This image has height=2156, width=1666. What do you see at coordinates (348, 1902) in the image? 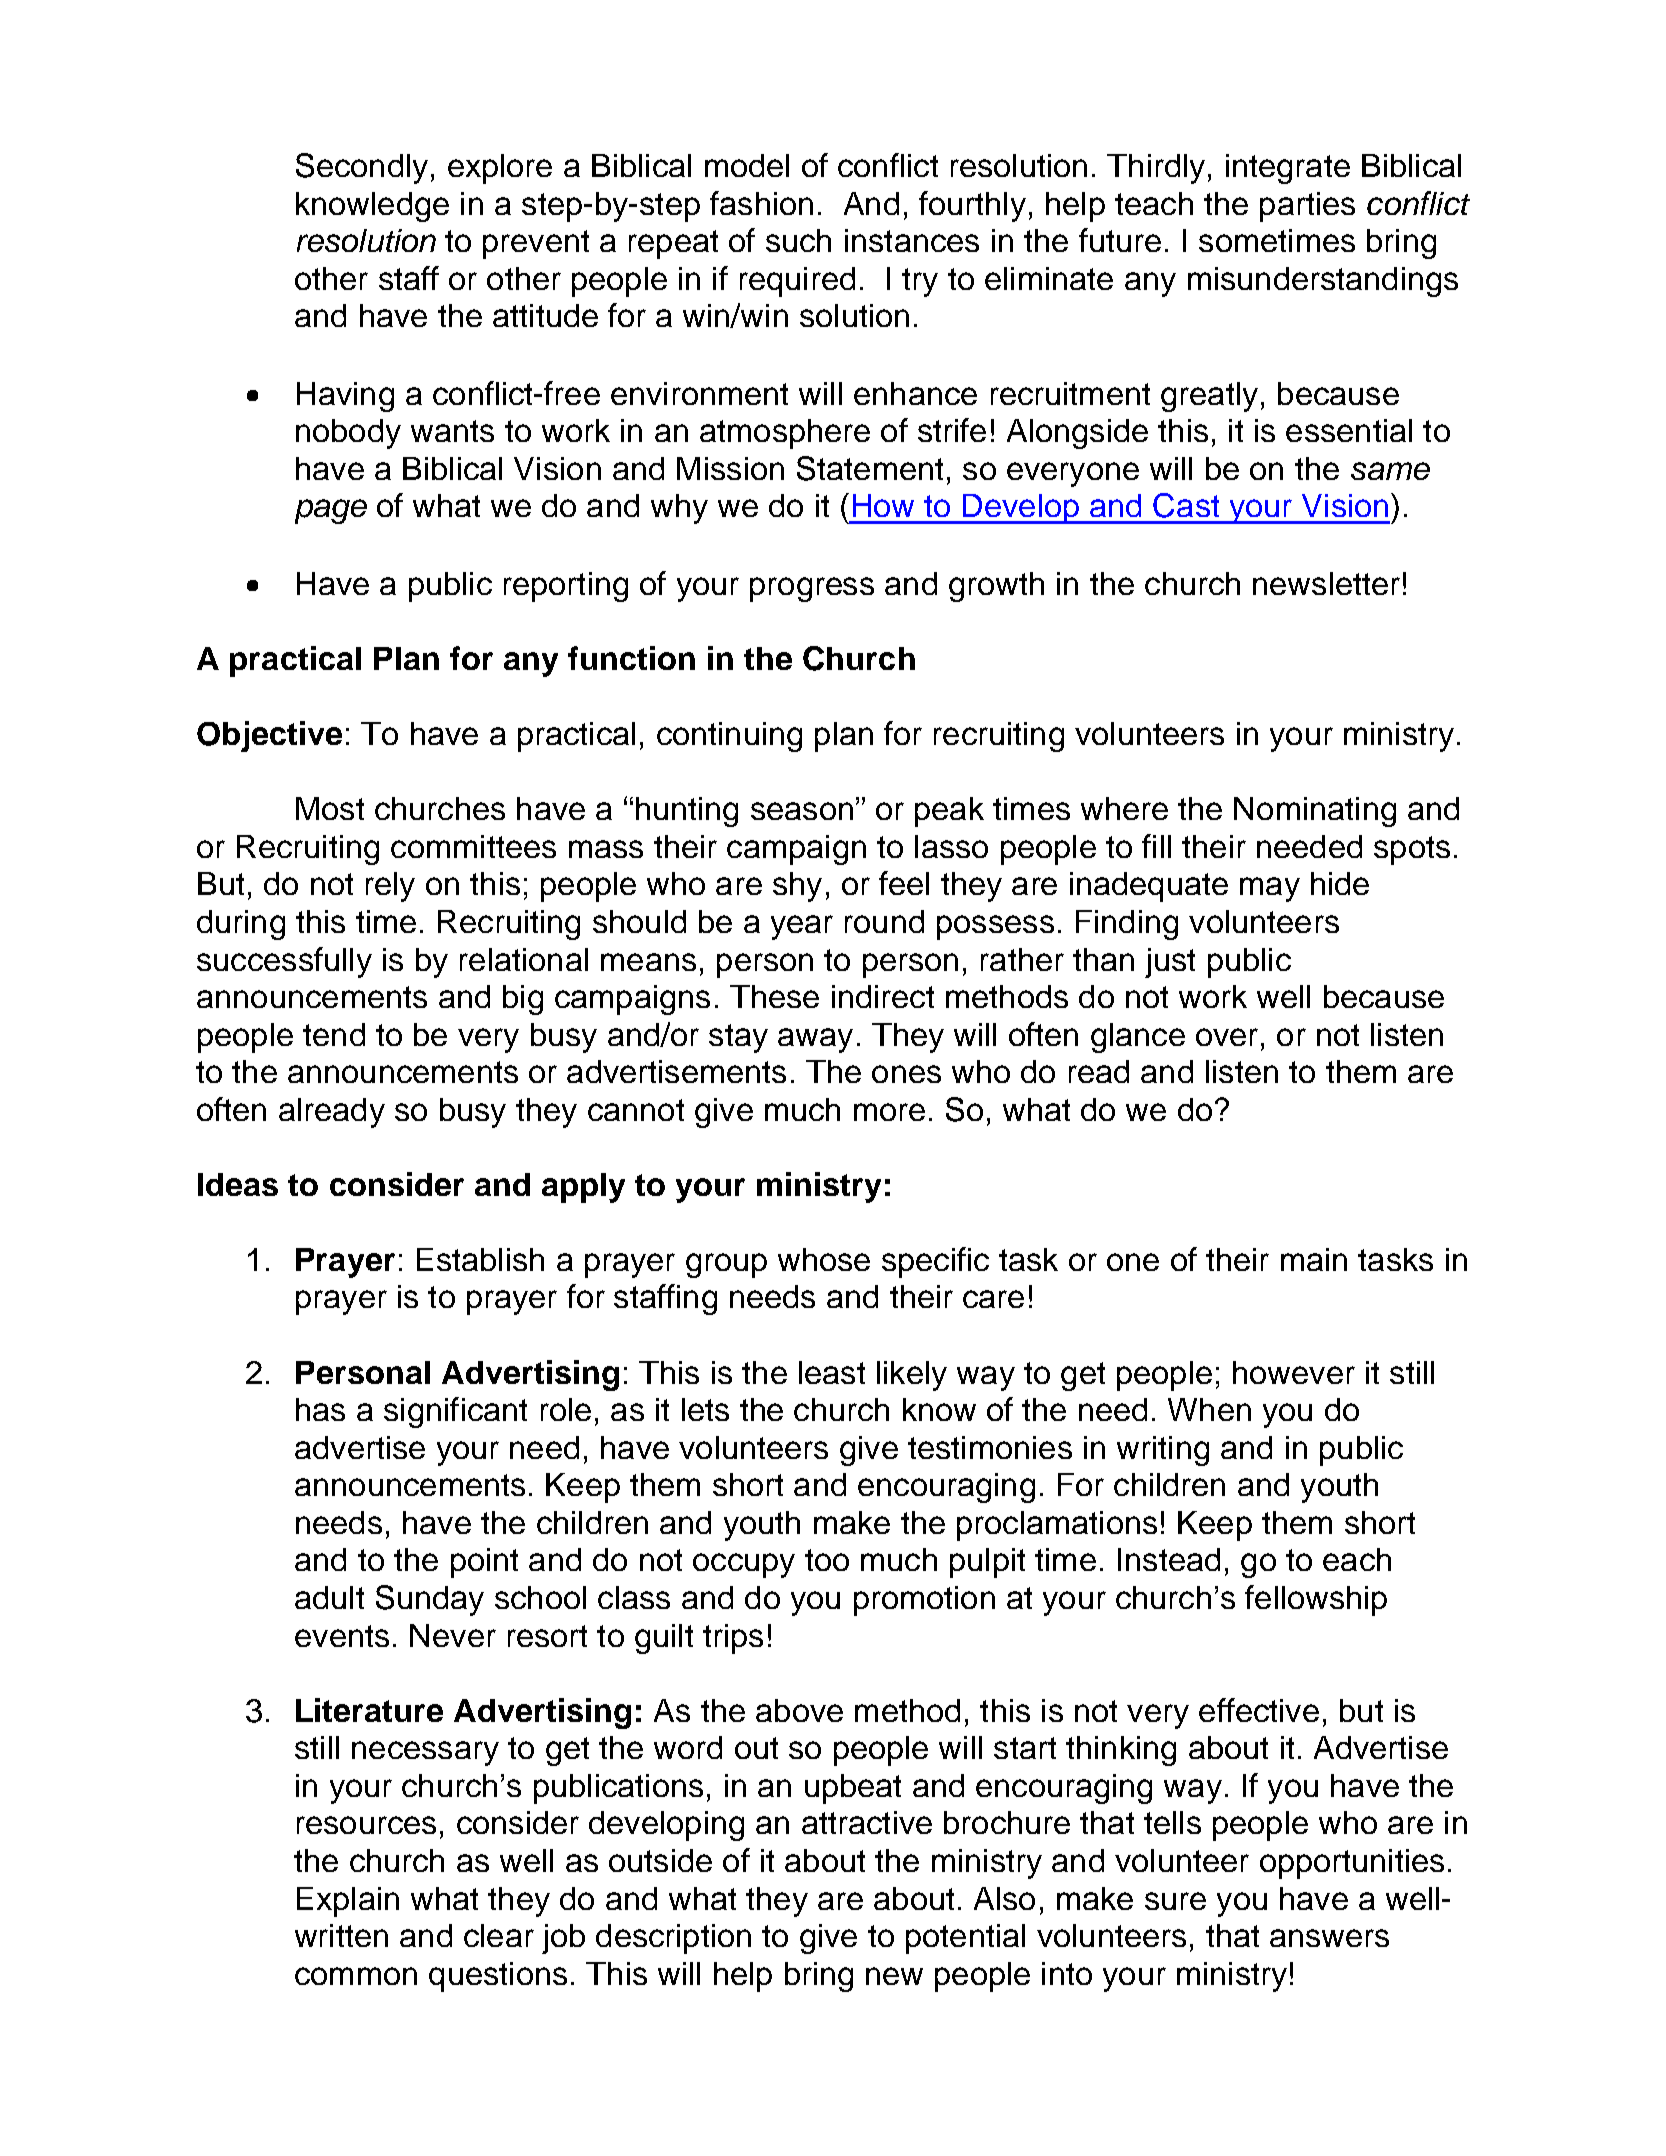
I see `Explain` at bounding box center [348, 1902].
